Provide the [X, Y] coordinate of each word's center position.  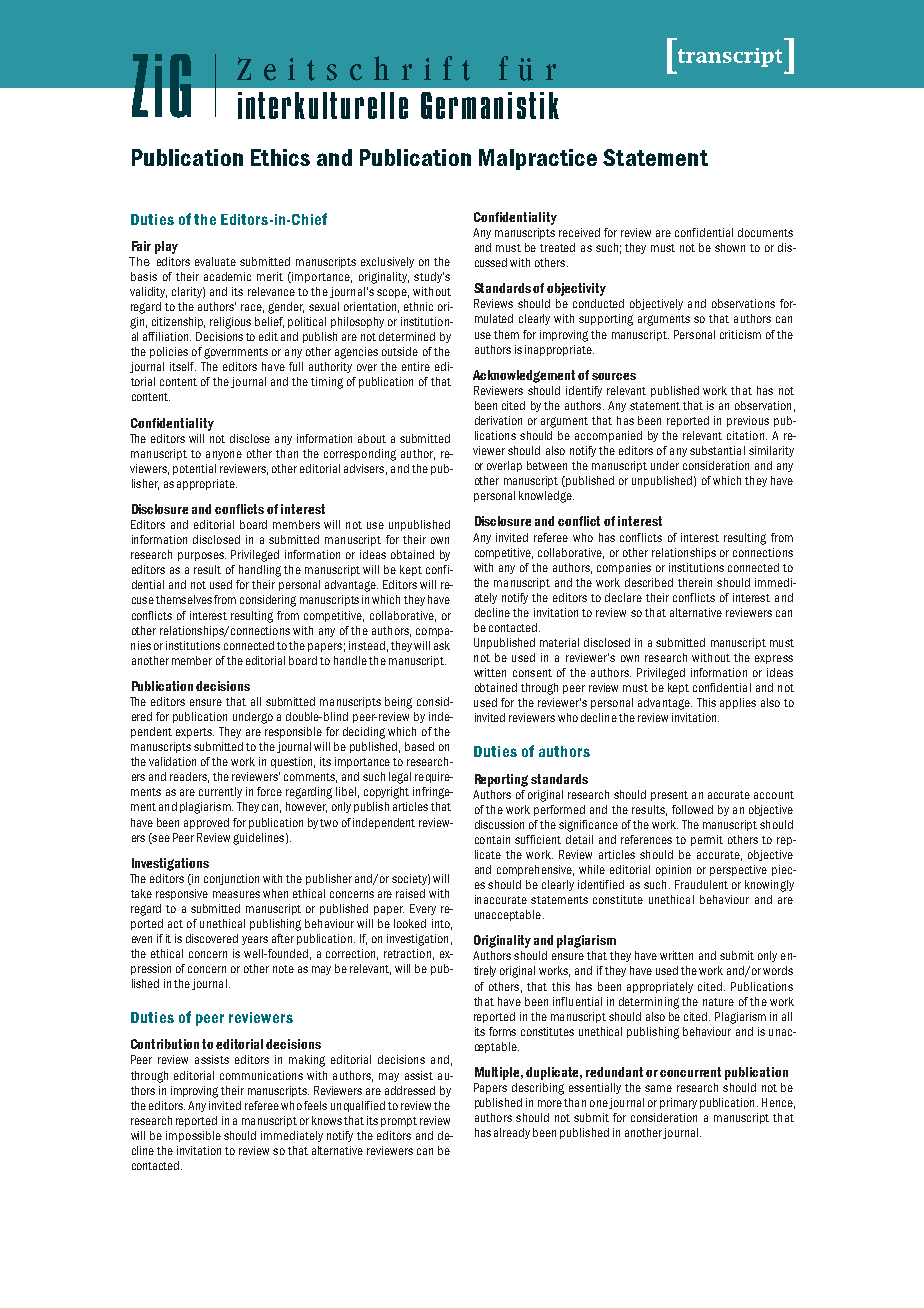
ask [442, 645]
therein [695, 582]
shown [730, 247]
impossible [193, 1136]
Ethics [280, 157]
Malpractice [538, 159]
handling [260, 571]
